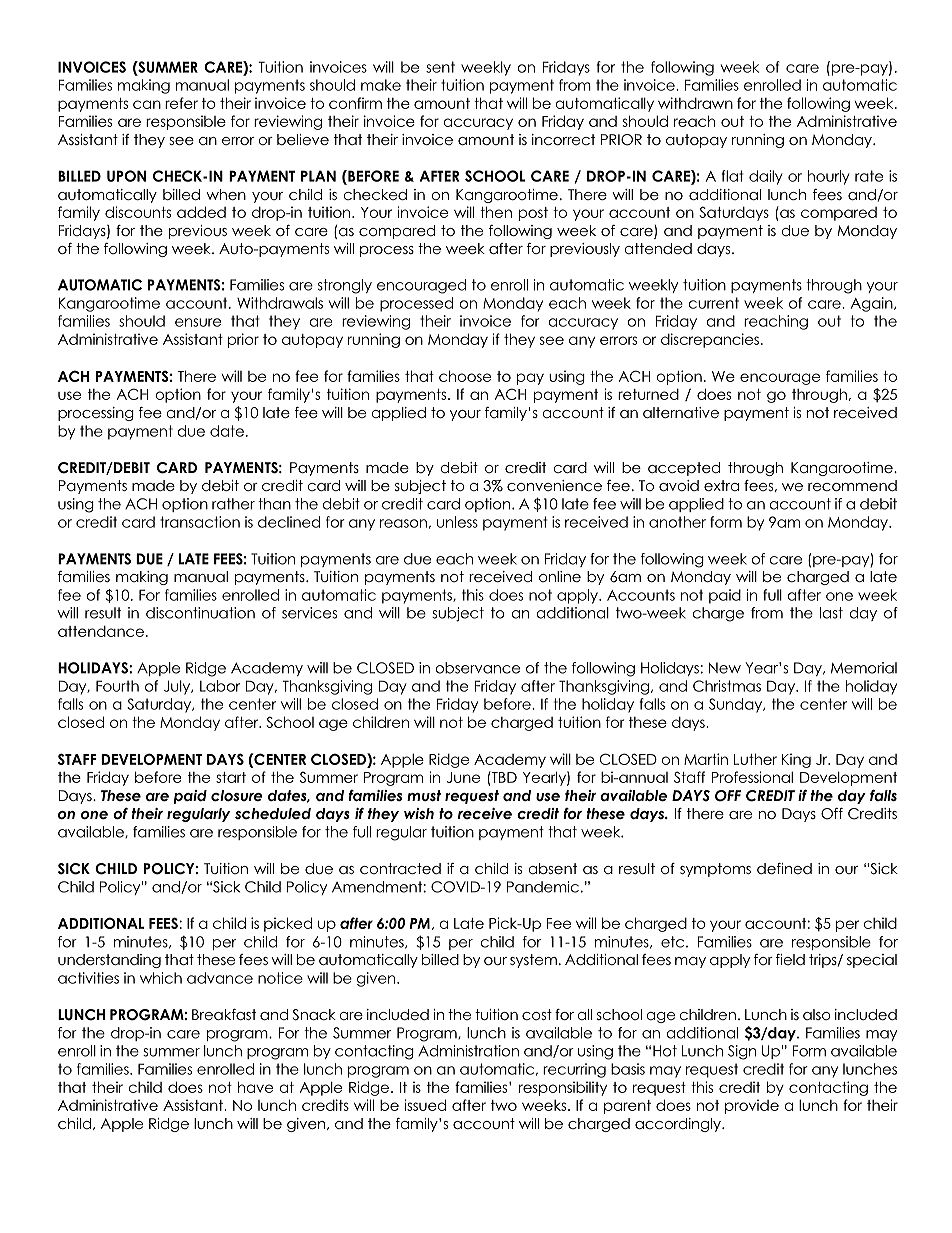 The width and height of the screenshot is (952, 1233). What do you see at coordinates (463, 777) in the screenshot?
I see `June` at bounding box center [463, 777].
